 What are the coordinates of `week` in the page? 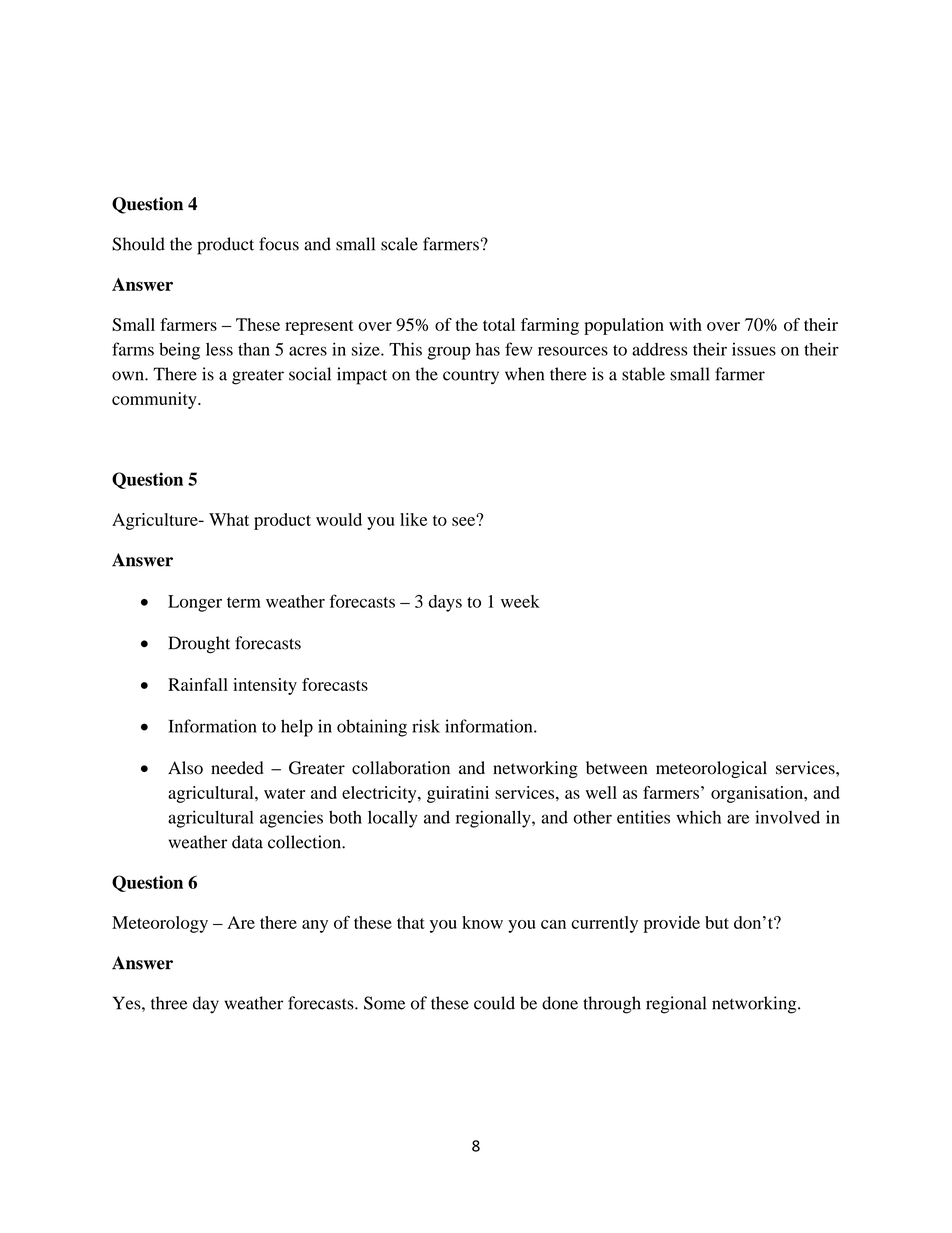 It's located at (520, 601).
